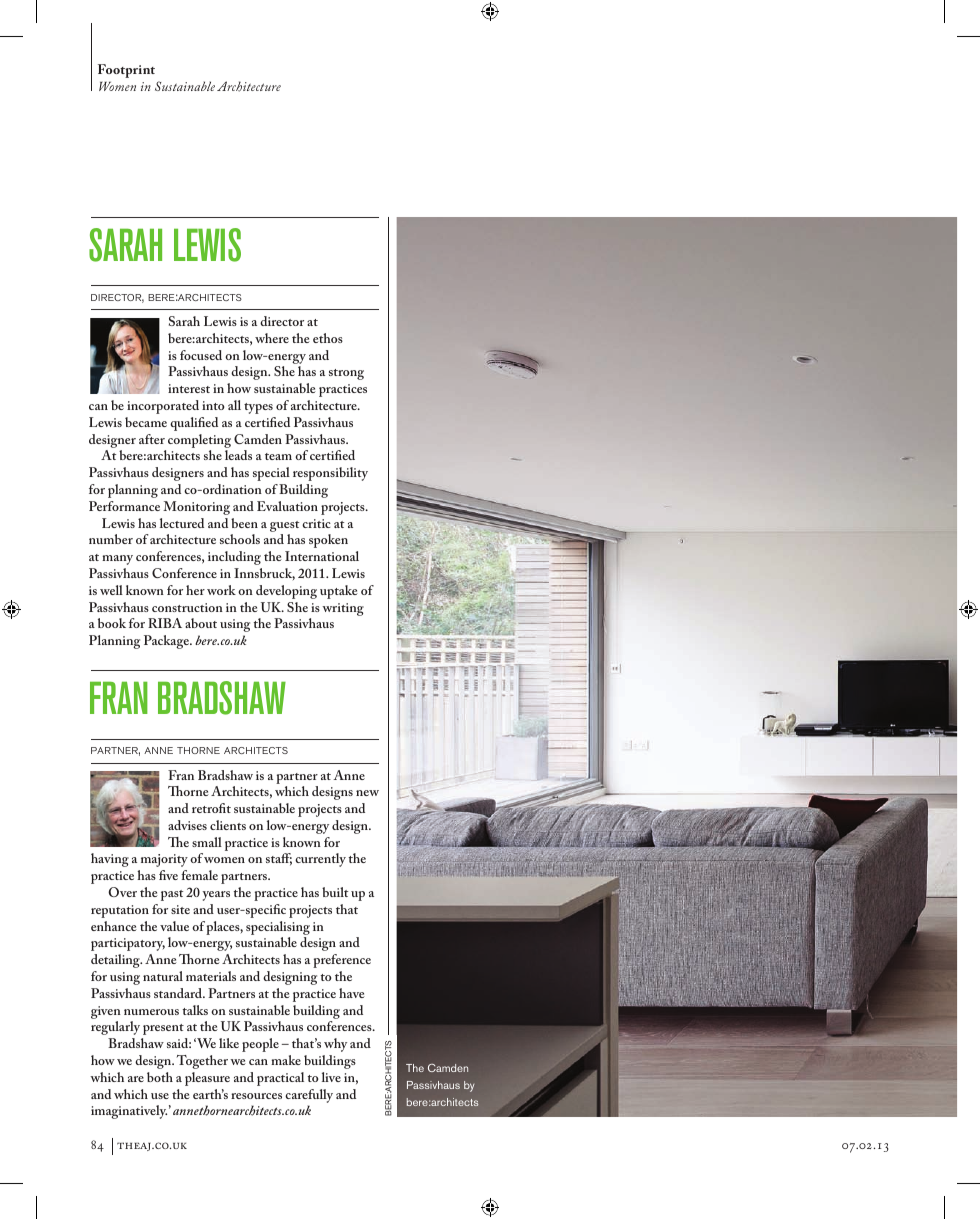 This document has height=1219, width=980. I want to click on uptake, so click(339, 592).
